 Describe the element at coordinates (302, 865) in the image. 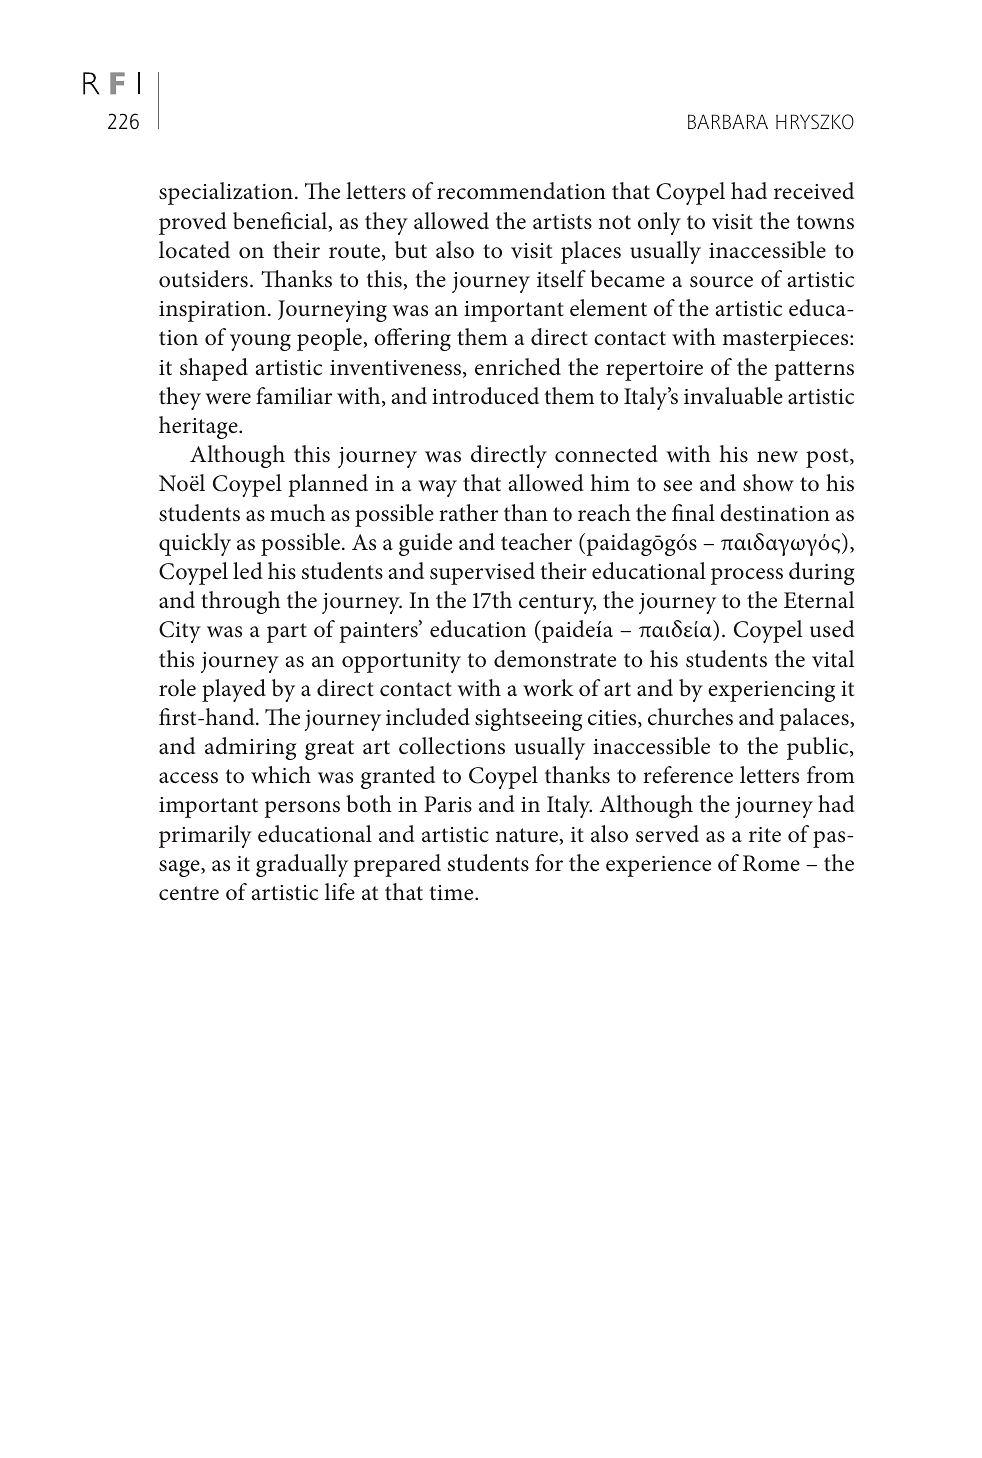

I see `gradually` at that location.
